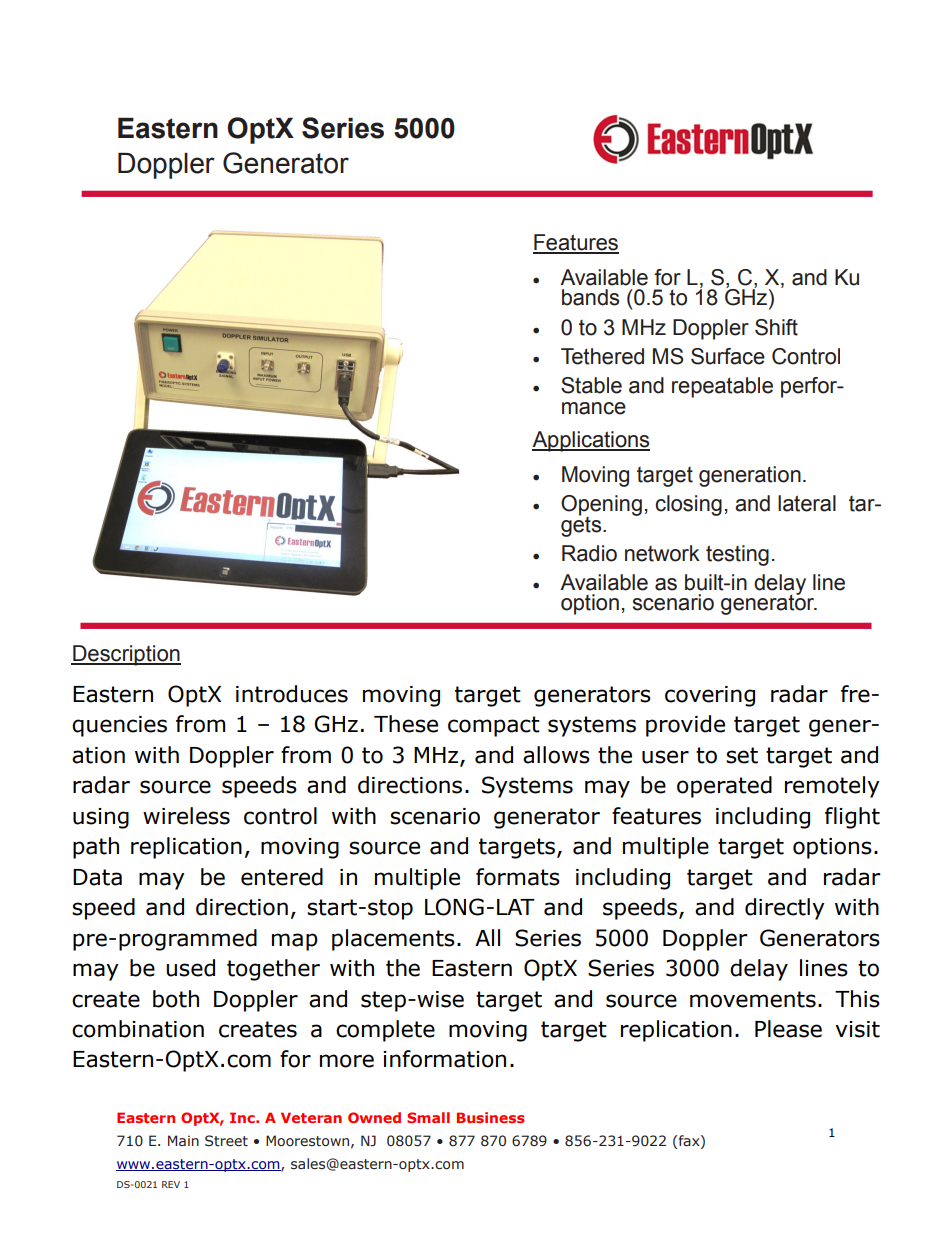  Describe the element at coordinates (494, 726) in the screenshot. I see `compact` at that location.
